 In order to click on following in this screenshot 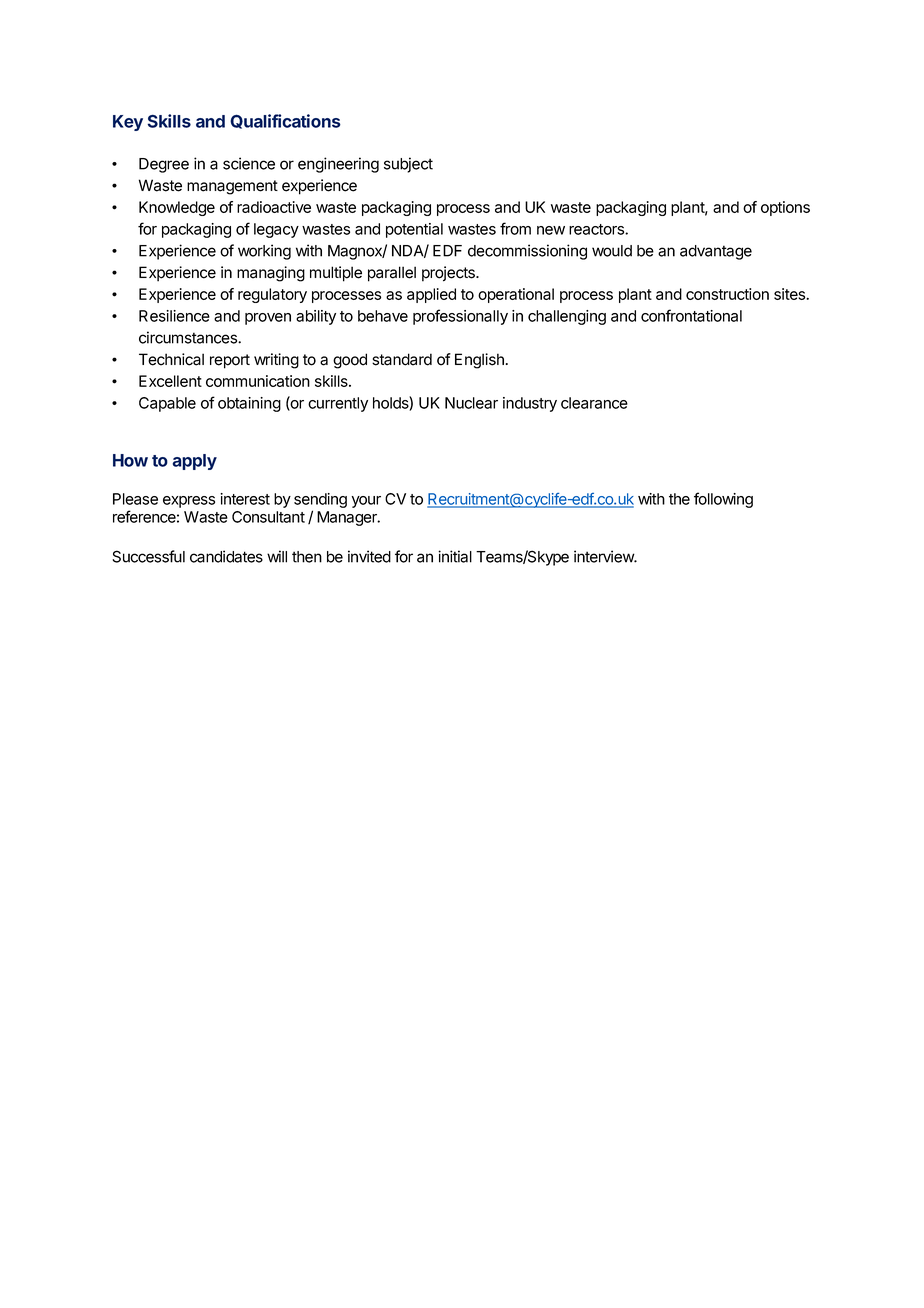, I will do `click(723, 500)`.
